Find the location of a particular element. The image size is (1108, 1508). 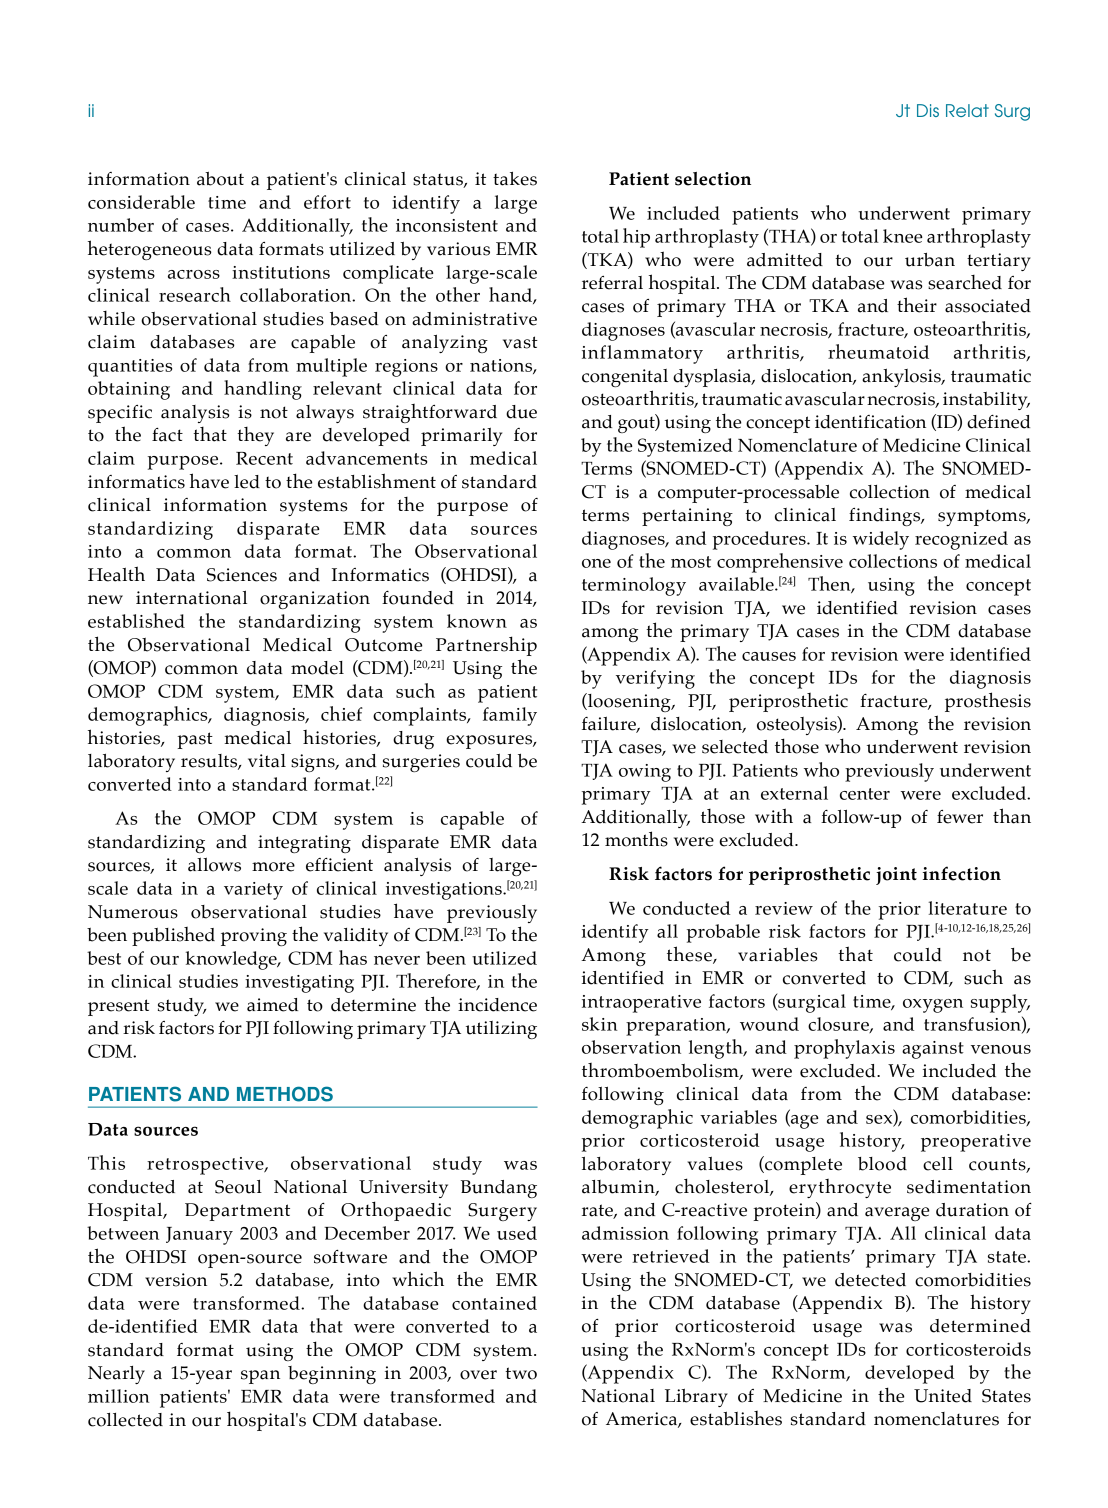

months is located at coordinates (636, 839).
